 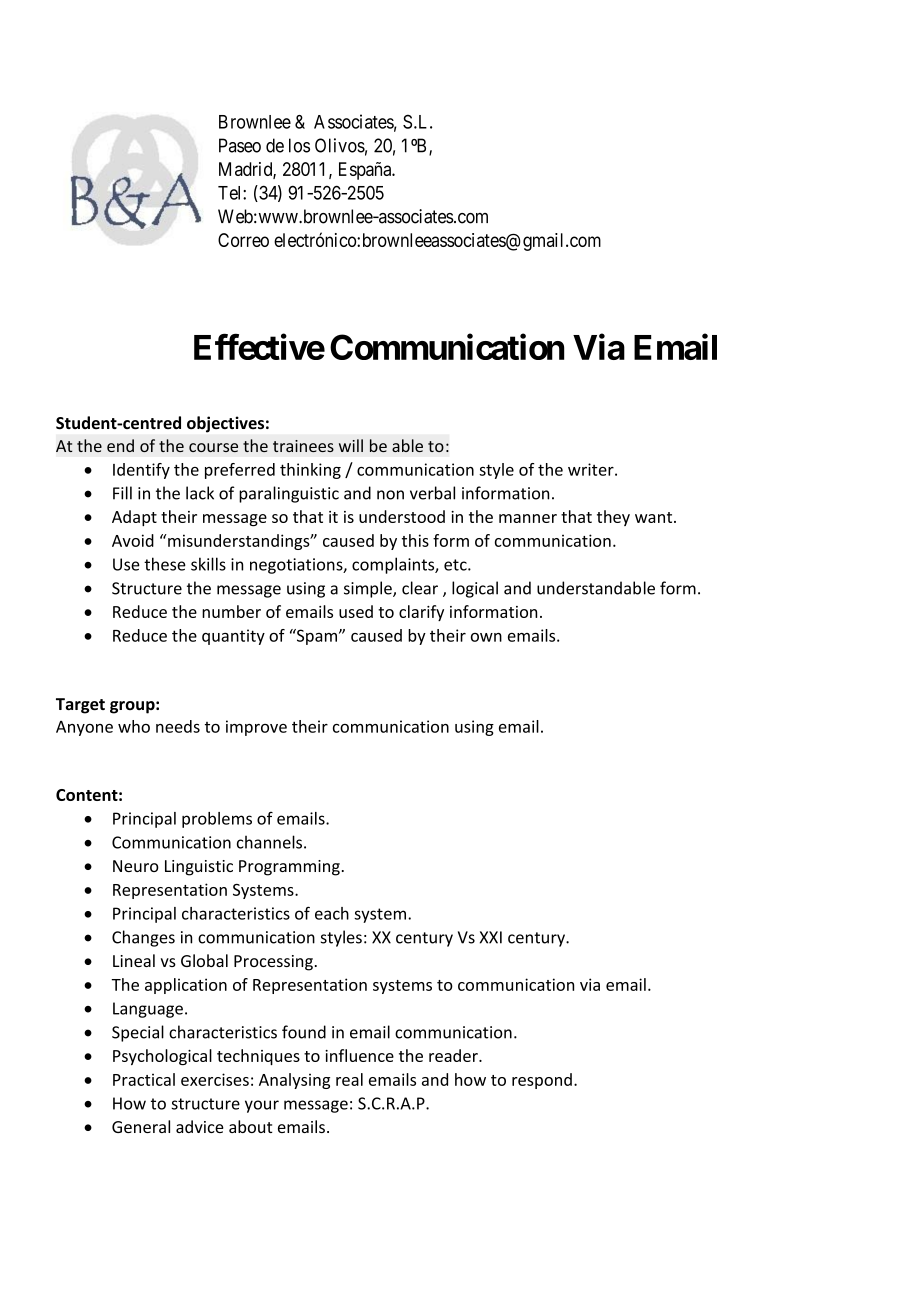 What do you see at coordinates (349, 1079) in the document?
I see `real` at bounding box center [349, 1079].
